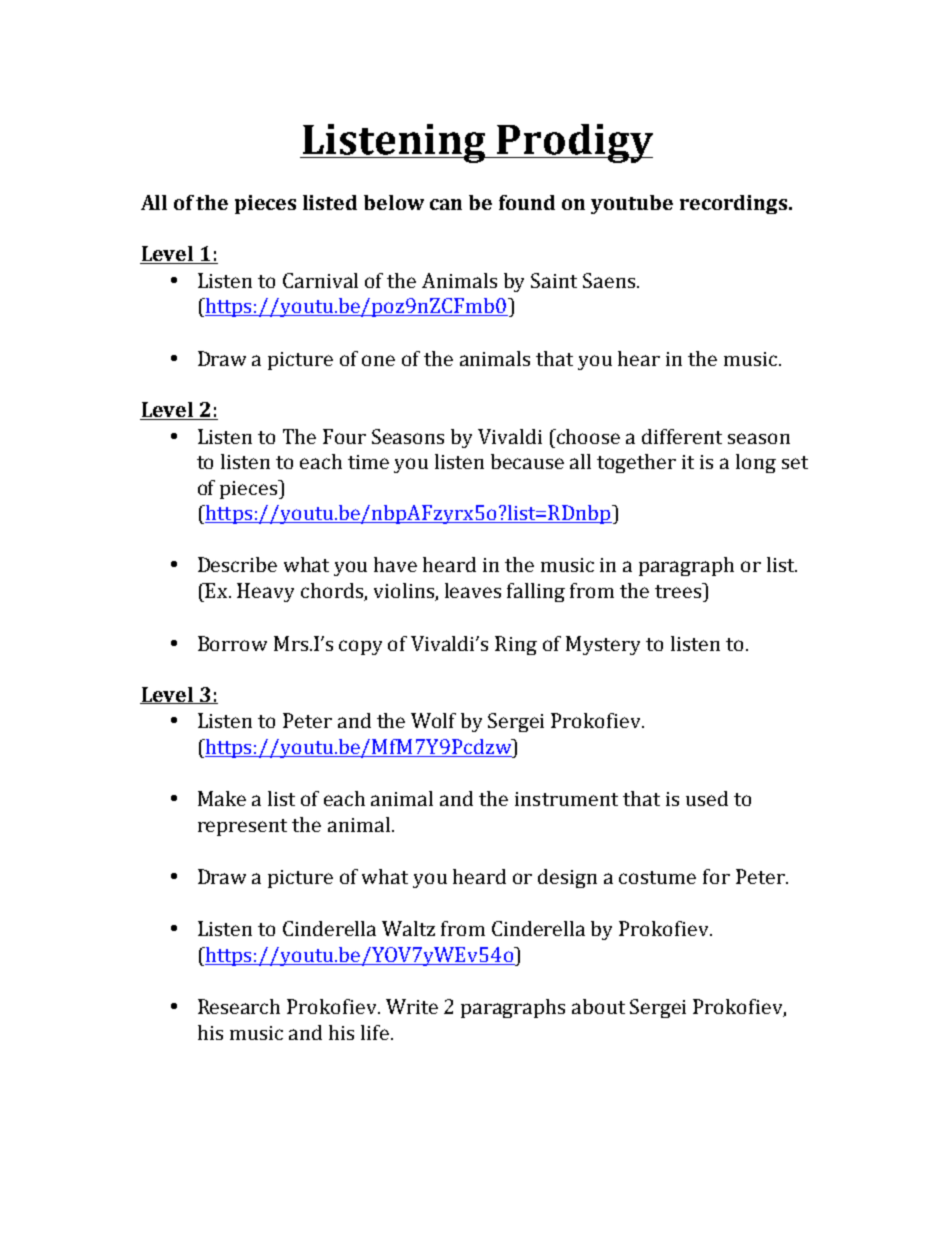 The width and height of the document is (952, 1233). Describe the element at coordinates (716, 876) in the document. I see `for` at that location.
